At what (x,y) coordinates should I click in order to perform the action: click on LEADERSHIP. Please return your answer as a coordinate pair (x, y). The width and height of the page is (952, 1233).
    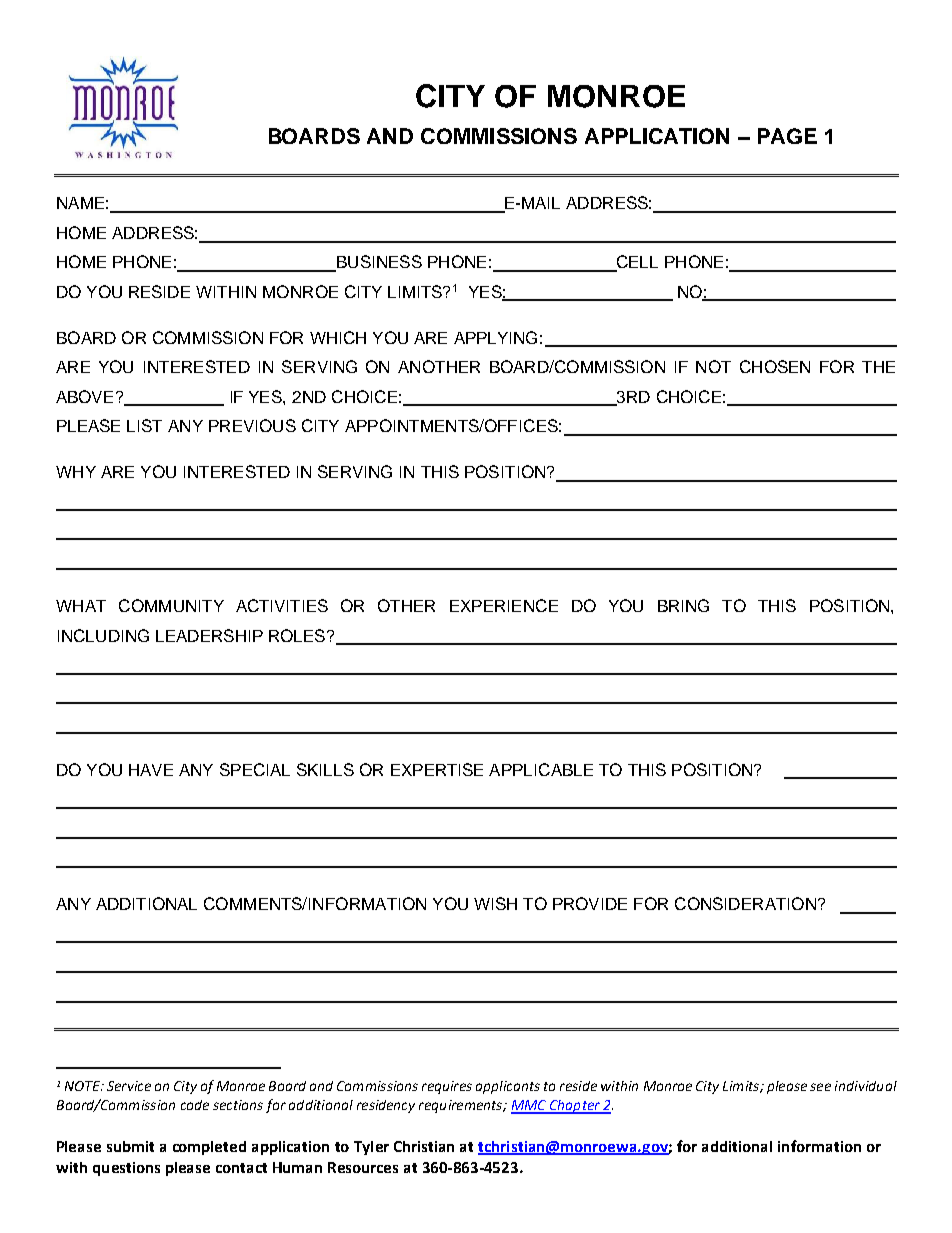
    Looking at the image, I should click on (209, 635).
